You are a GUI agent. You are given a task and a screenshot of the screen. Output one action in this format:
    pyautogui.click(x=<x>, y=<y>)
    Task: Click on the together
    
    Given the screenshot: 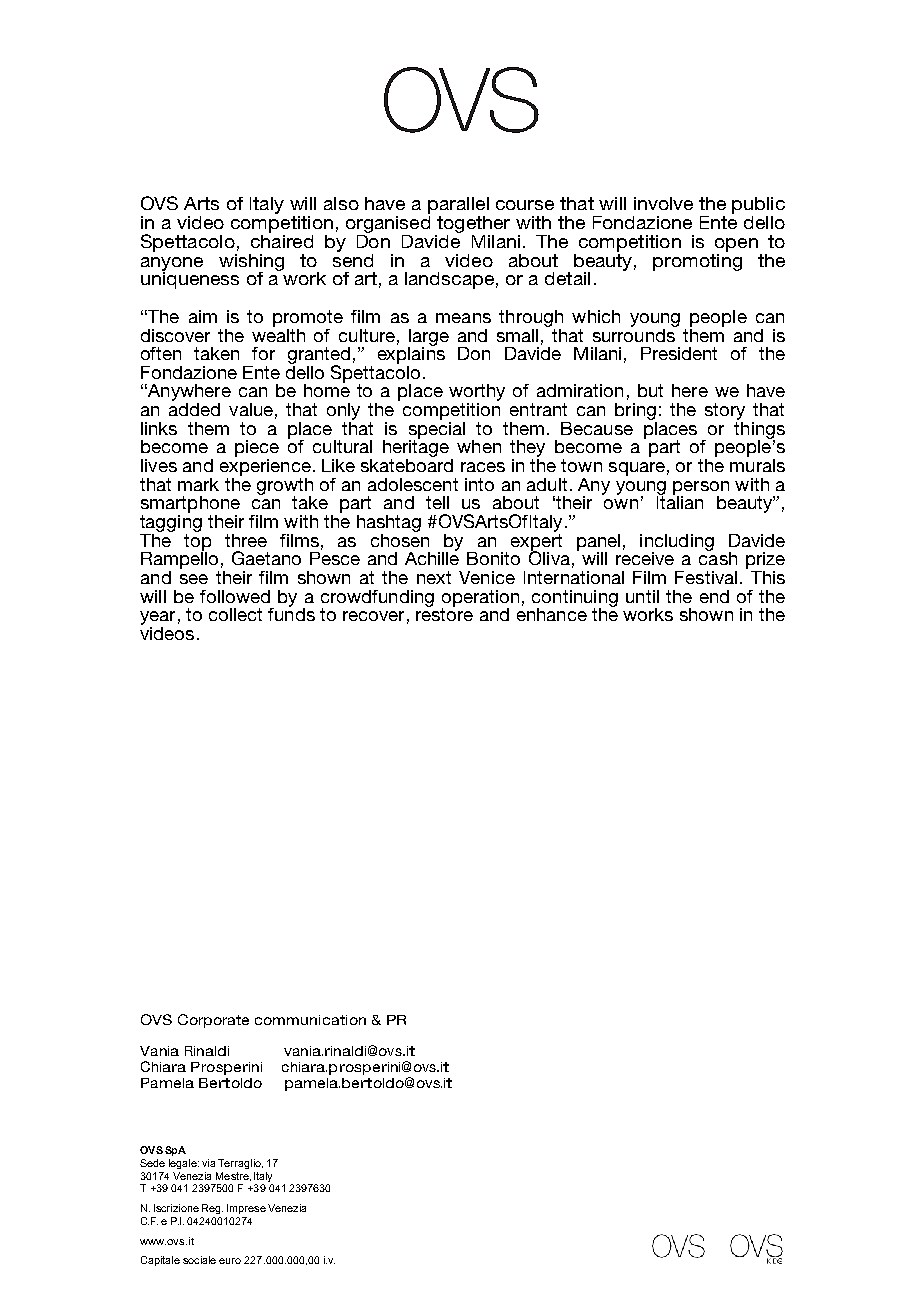 What is the action you would take?
    pyautogui.click(x=472, y=226)
